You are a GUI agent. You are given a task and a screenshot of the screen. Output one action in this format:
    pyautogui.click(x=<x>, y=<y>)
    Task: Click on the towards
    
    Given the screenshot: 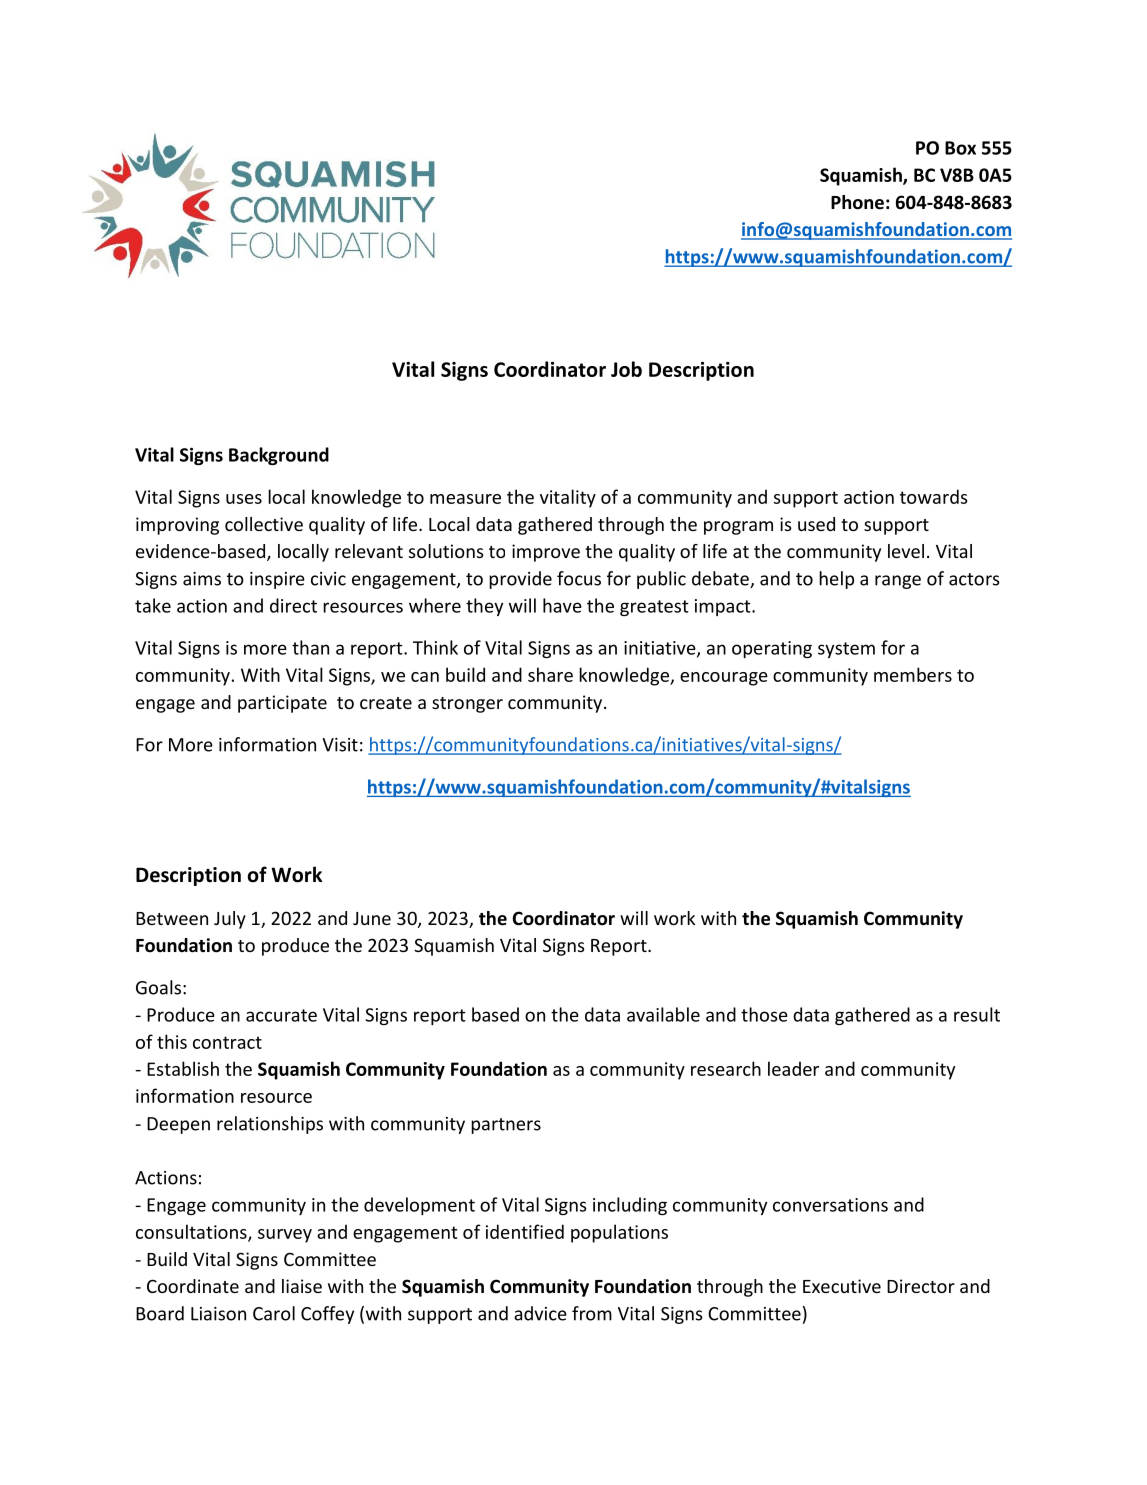 What is the action you would take?
    pyautogui.click(x=933, y=496)
